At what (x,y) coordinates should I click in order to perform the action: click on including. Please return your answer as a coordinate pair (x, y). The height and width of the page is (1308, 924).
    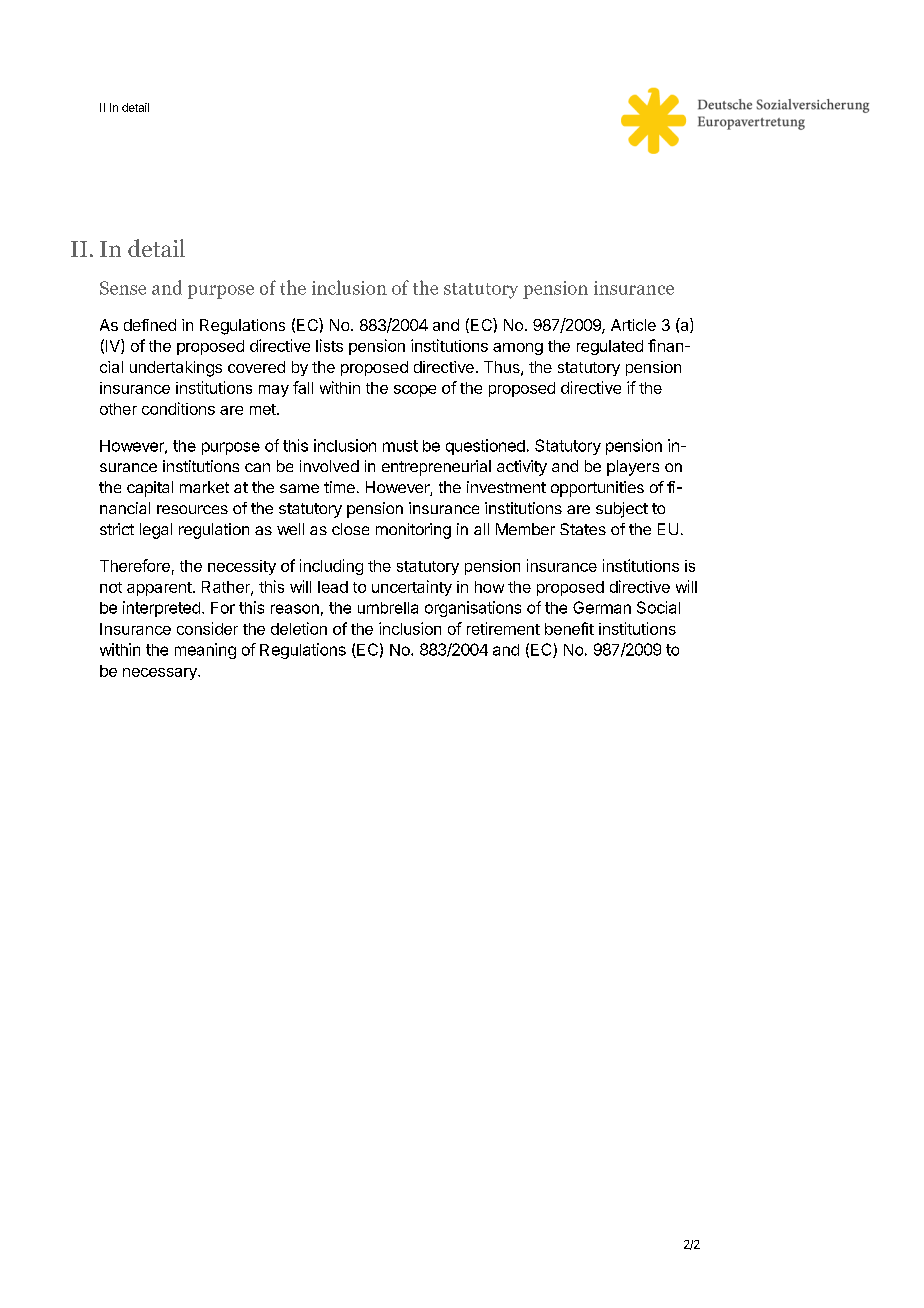
    Looking at the image, I should click on (331, 567).
